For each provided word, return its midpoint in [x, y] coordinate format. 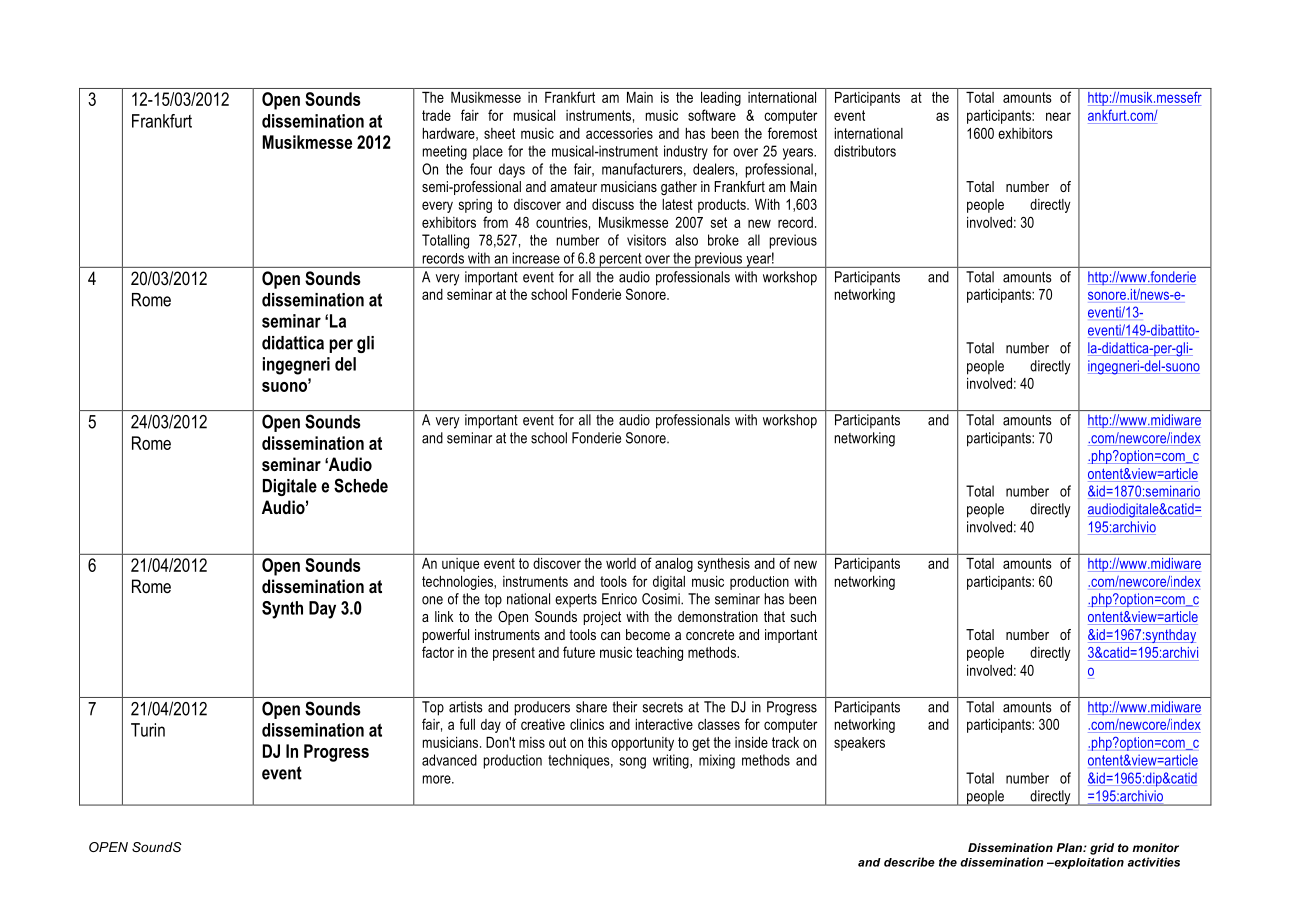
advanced [449, 760]
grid [1102, 849]
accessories [619, 133]
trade [436, 115]
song [632, 763]
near [1058, 116]
